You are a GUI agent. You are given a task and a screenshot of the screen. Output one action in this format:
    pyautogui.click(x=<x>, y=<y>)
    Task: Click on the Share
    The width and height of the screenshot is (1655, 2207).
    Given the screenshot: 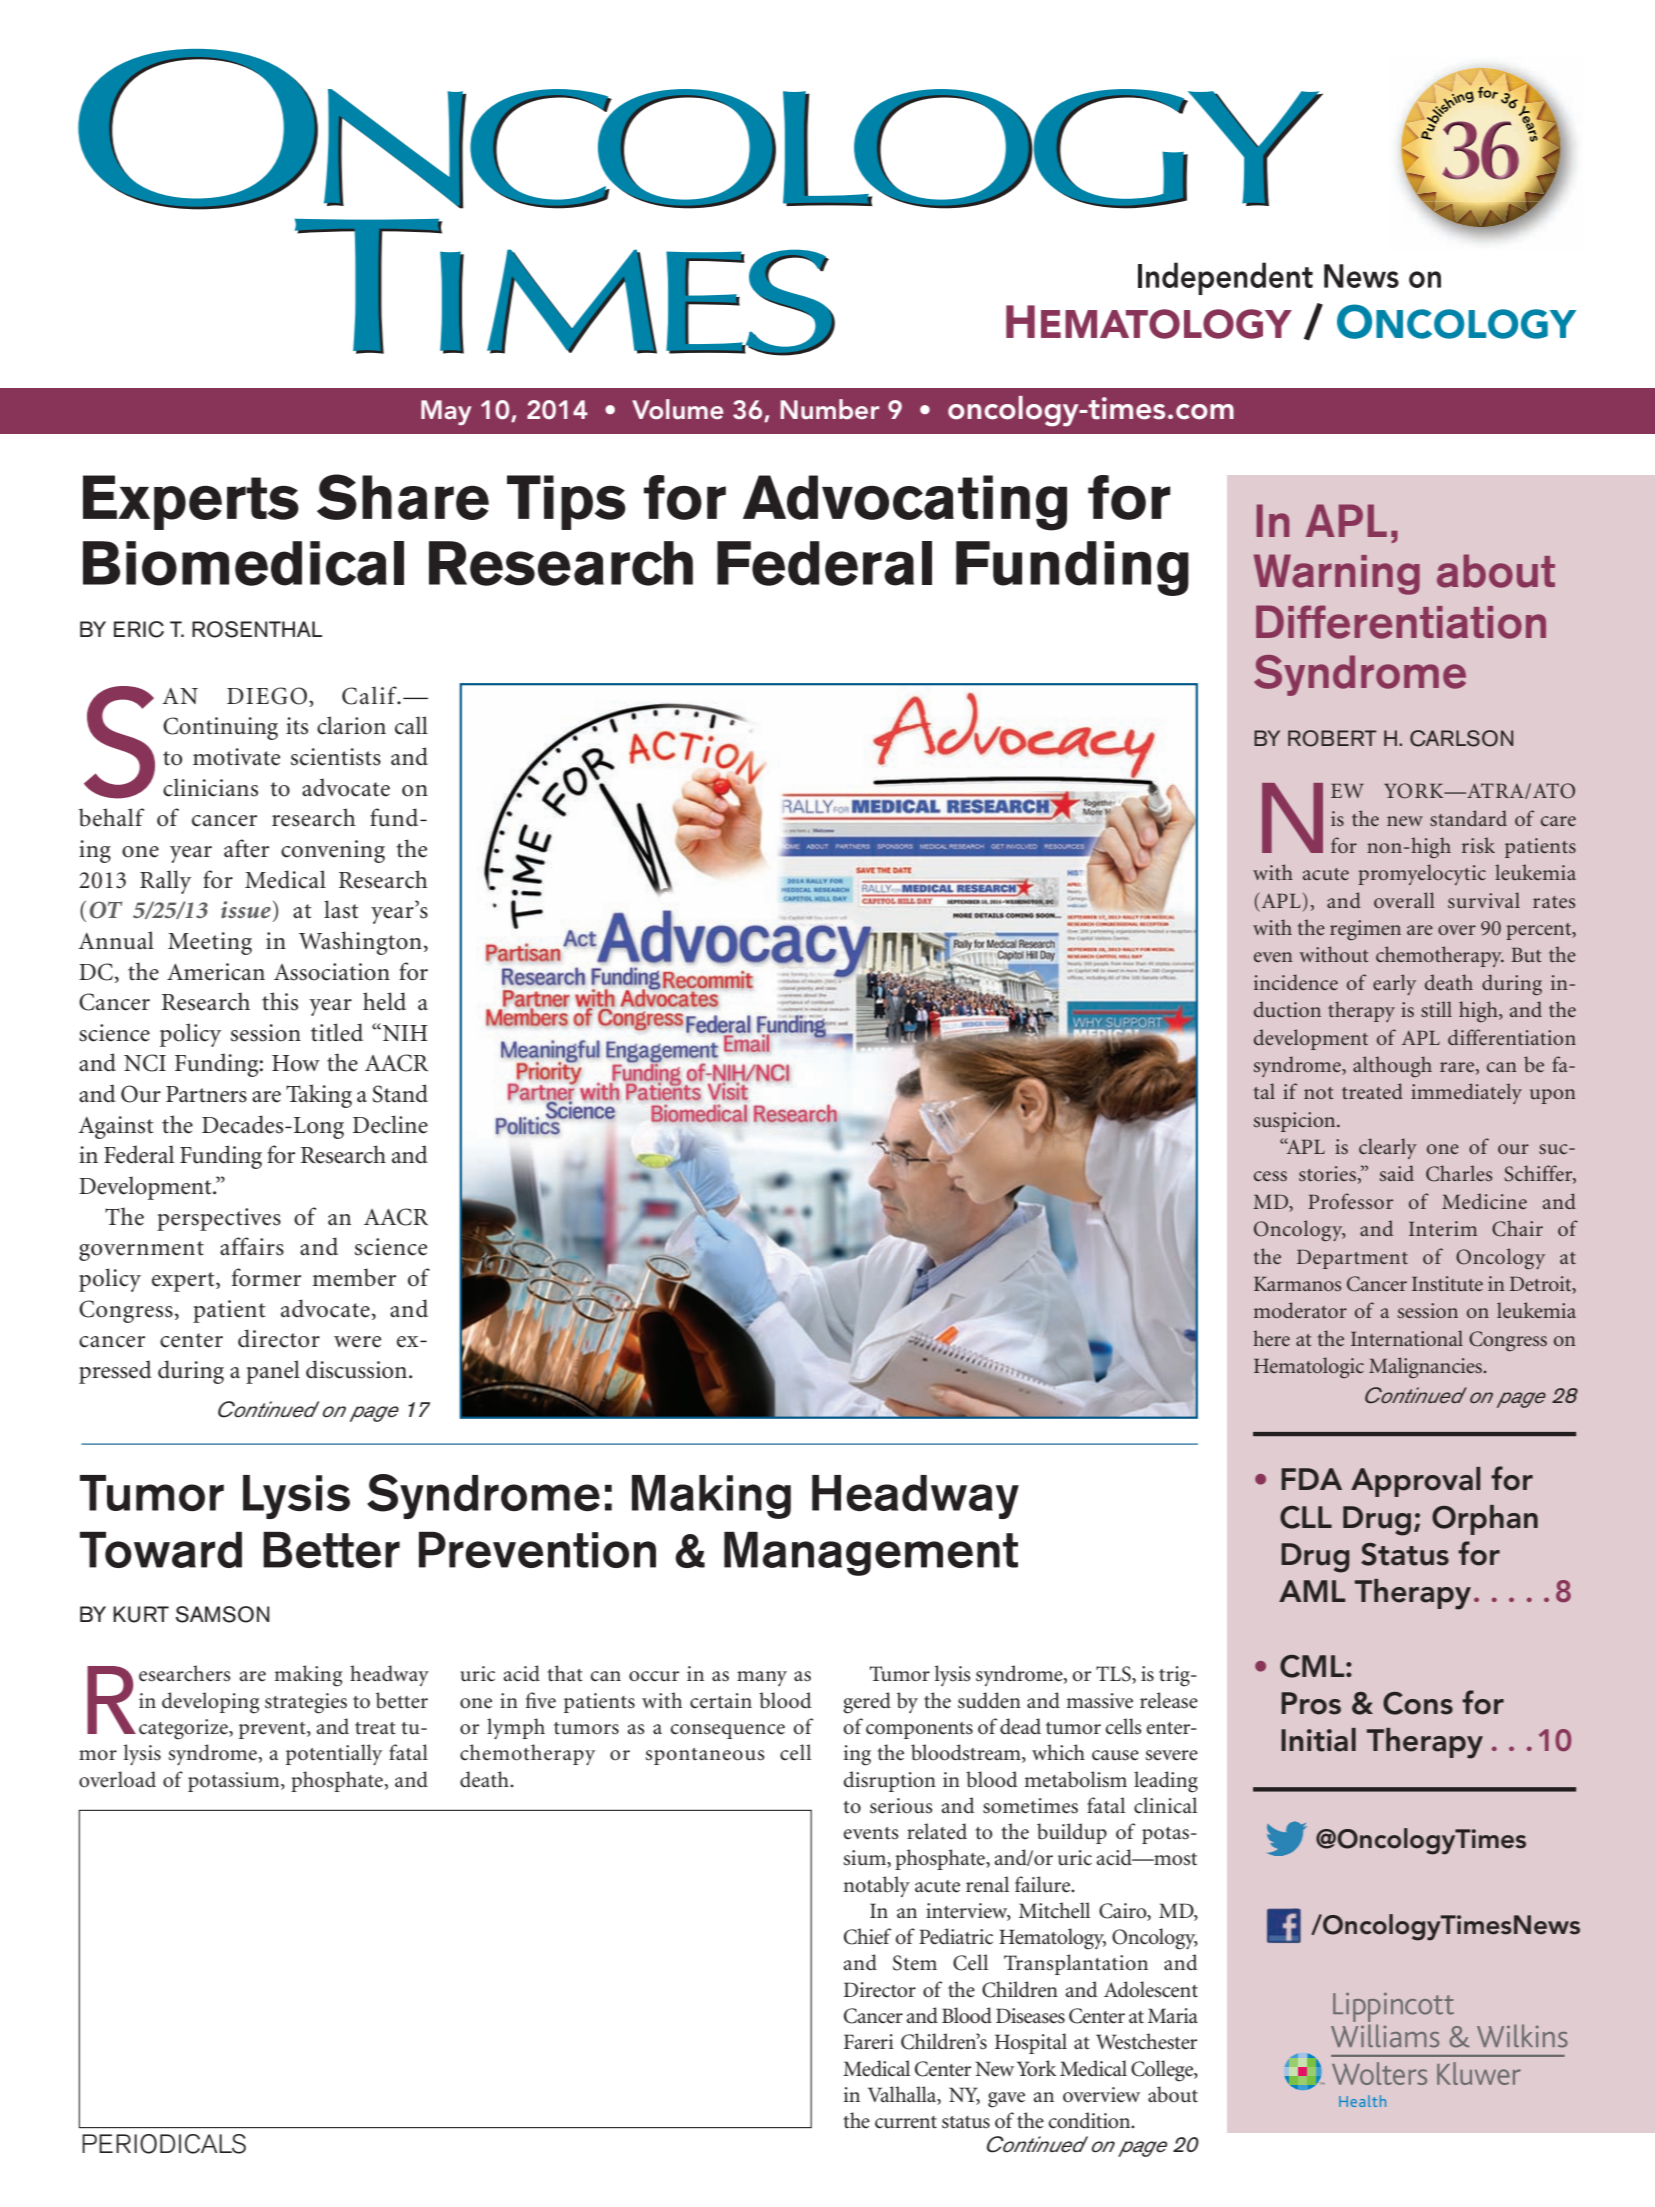 What is the action you would take?
    pyautogui.click(x=403, y=497)
